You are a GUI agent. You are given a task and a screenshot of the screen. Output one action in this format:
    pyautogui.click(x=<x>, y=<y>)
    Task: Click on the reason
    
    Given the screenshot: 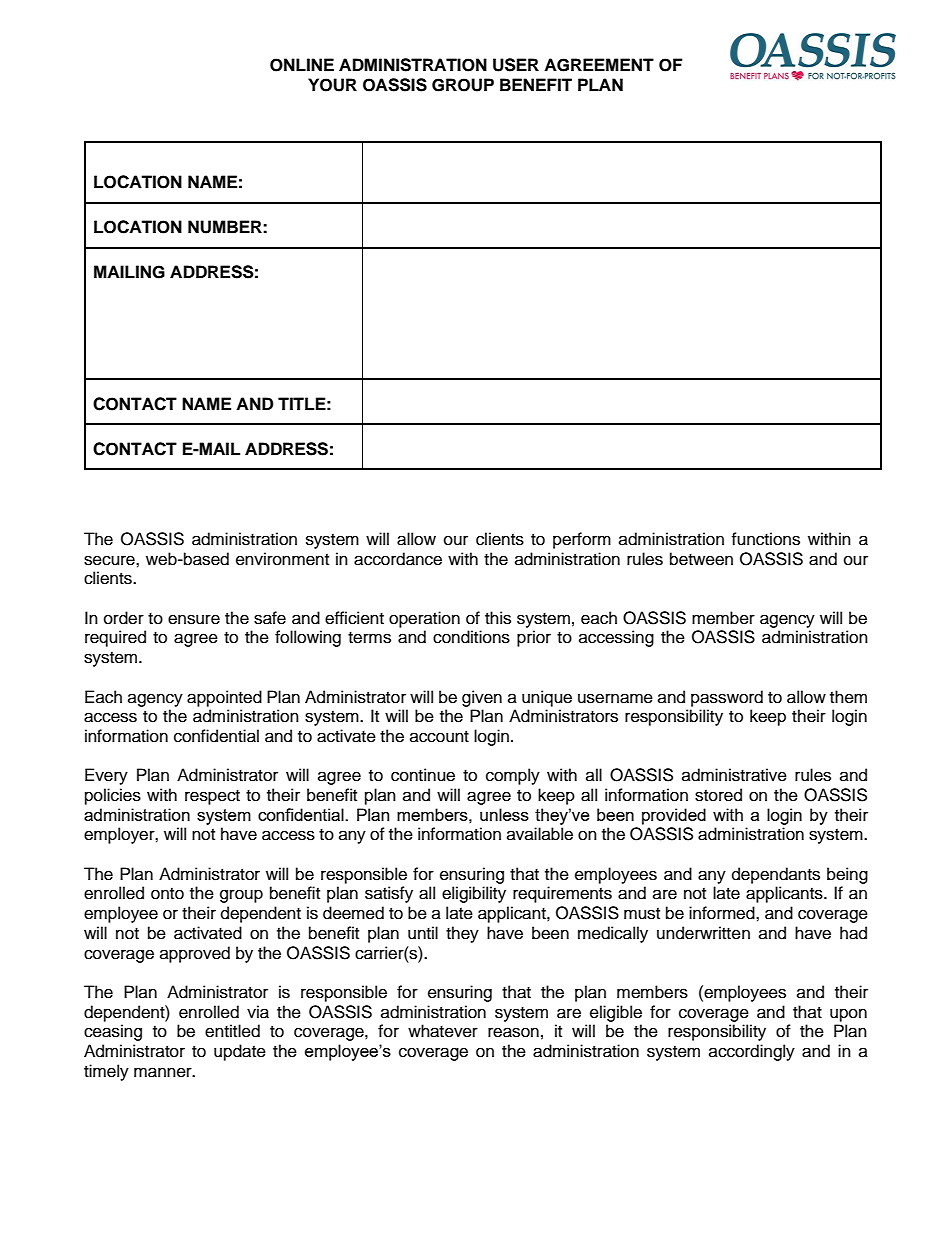 What is the action you would take?
    pyautogui.click(x=513, y=1032)
